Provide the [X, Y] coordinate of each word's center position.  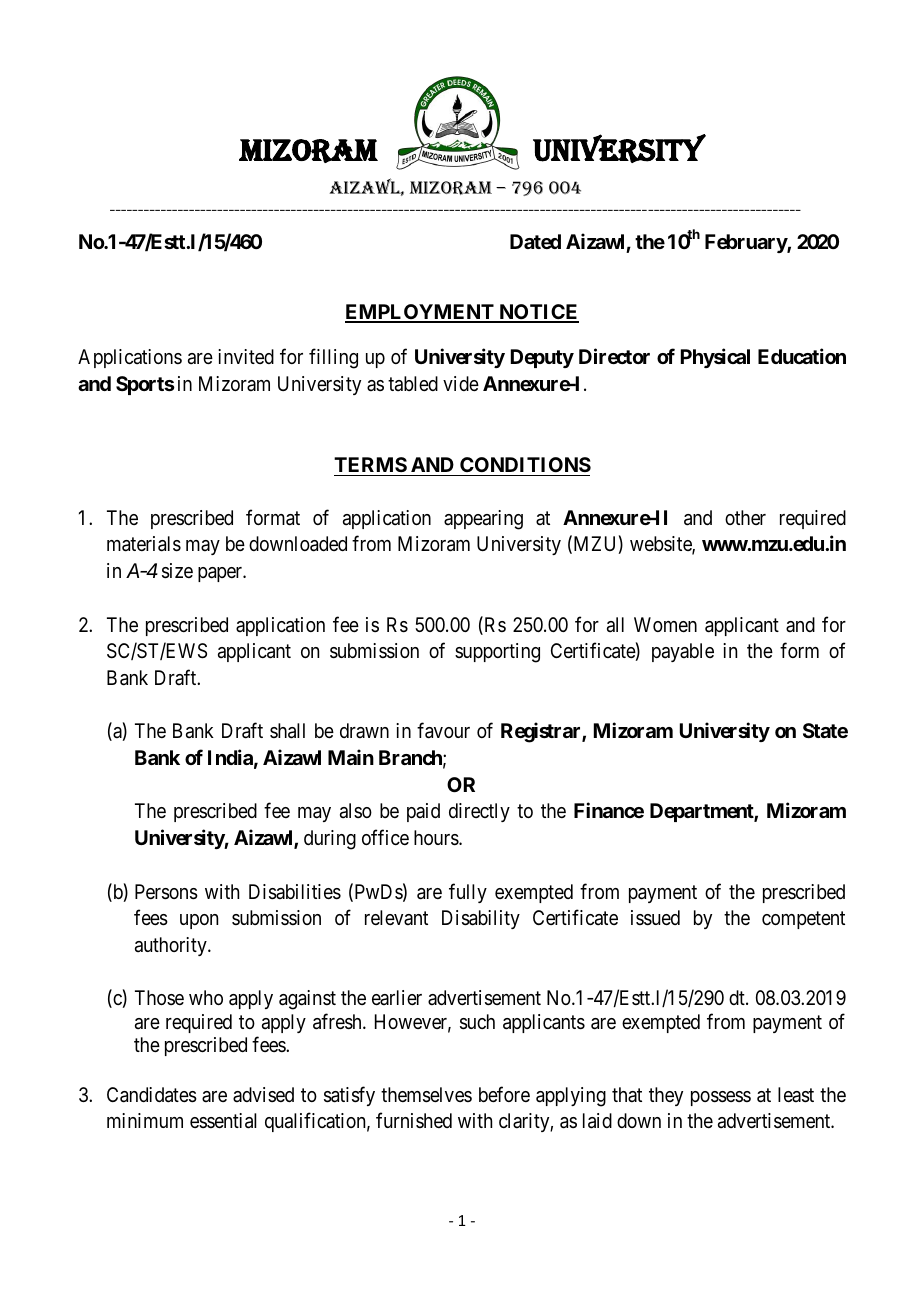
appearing [483, 520]
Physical [715, 358]
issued [655, 918]
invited [246, 356]
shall [287, 731]
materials [144, 544]
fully [468, 893]
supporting [497, 653]
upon [199, 921]
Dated [535, 241]
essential [223, 1121]
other [745, 517]
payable [683, 652]
